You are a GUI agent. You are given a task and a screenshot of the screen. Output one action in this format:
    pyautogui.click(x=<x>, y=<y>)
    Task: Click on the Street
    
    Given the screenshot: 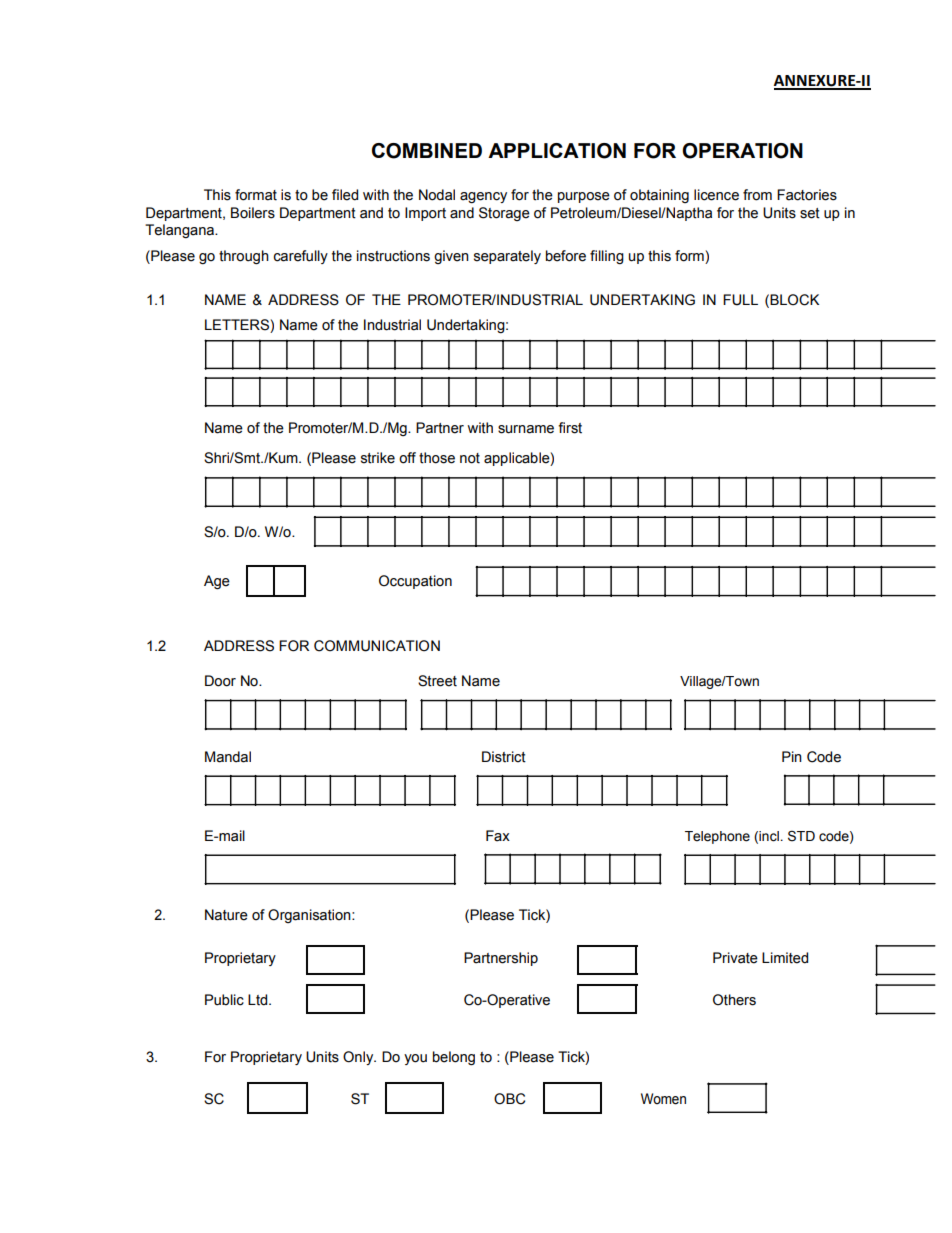 What is the action you would take?
    pyautogui.click(x=437, y=681)
